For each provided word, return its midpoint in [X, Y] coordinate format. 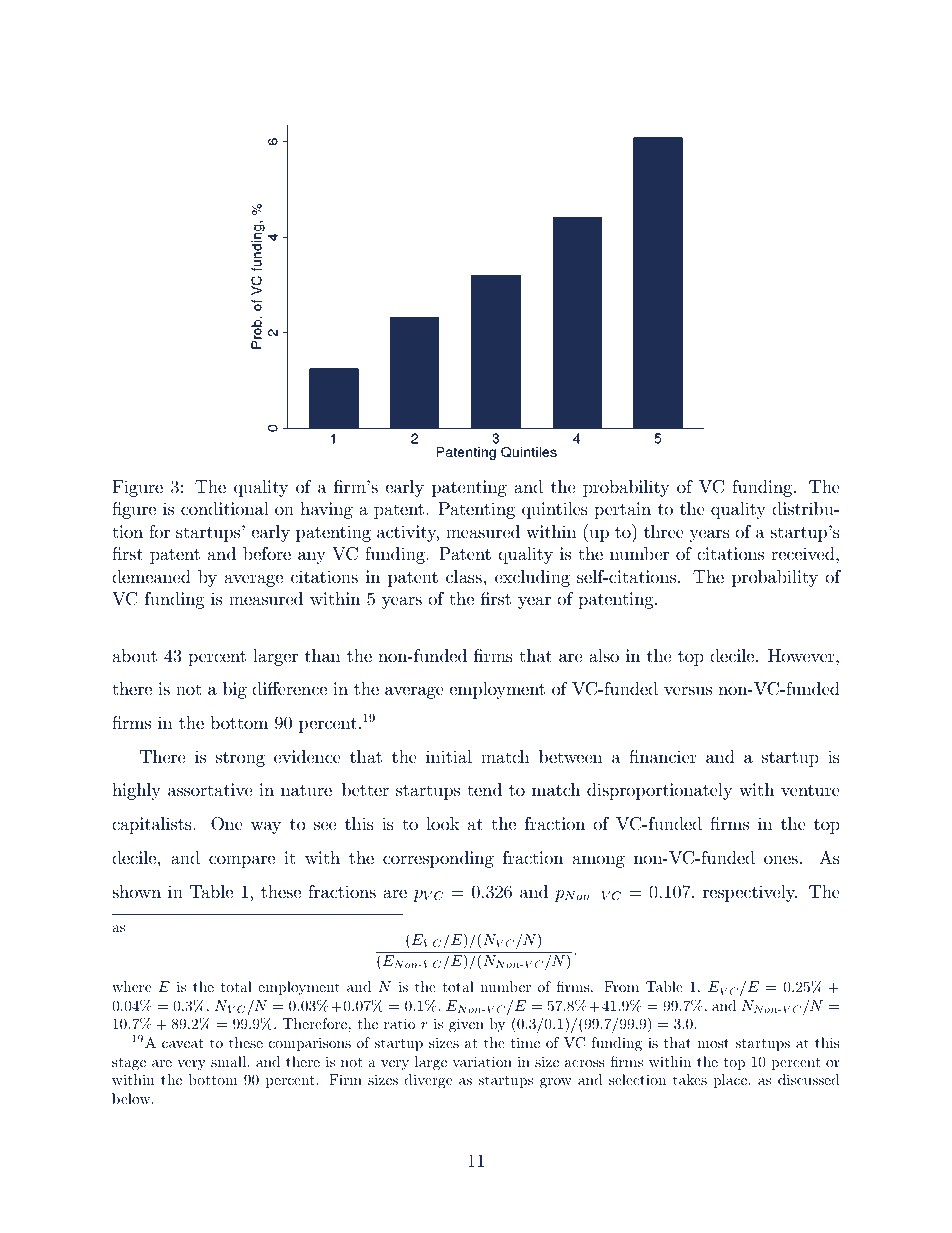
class [464, 576]
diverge [428, 1081]
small [229, 1061]
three [664, 531]
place [731, 1081]
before [267, 553]
